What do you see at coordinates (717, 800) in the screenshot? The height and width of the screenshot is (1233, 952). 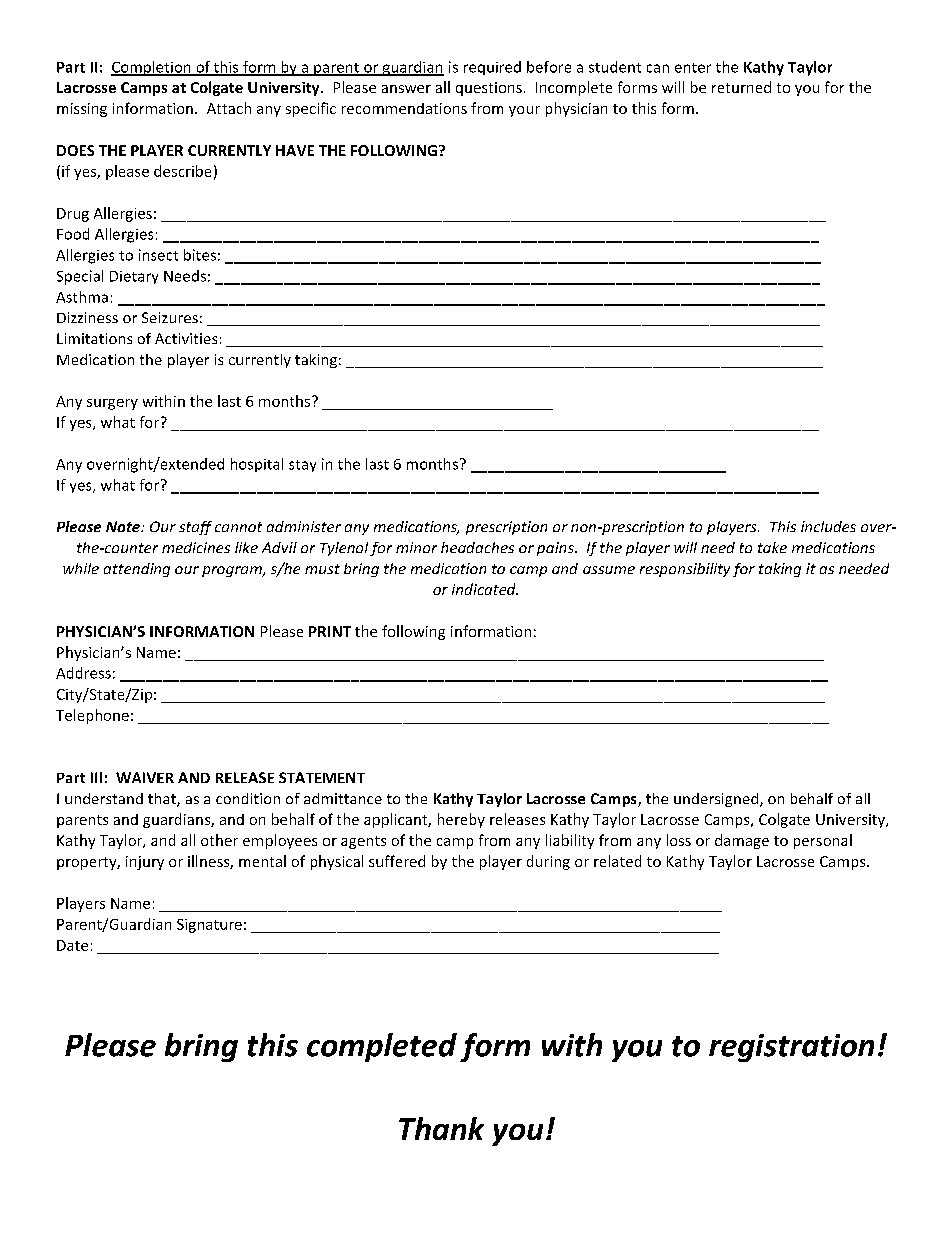 I see `undersigned` at bounding box center [717, 800].
